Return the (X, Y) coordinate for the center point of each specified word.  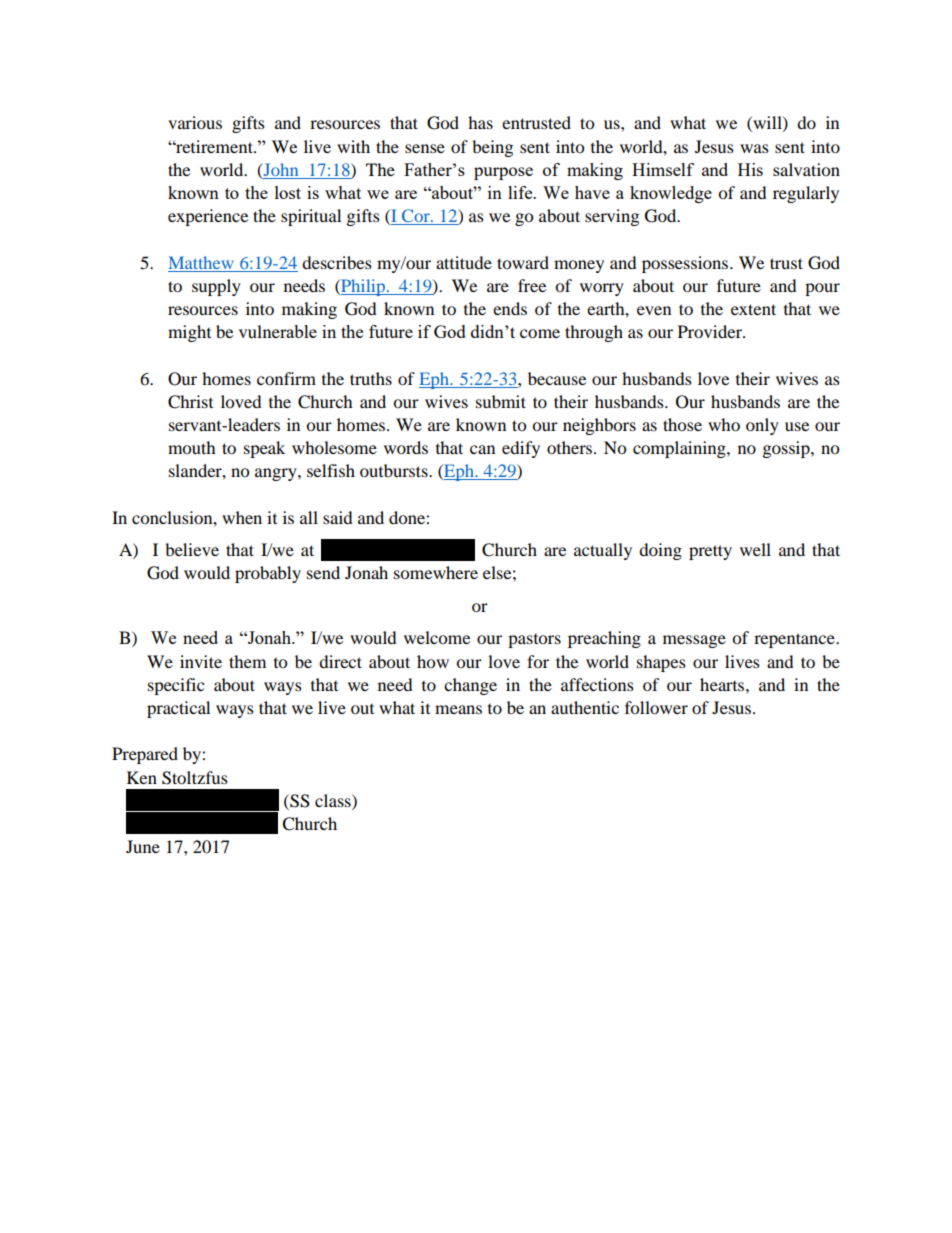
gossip (787, 449)
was (754, 148)
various (195, 122)
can (482, 449)
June (143, 846)
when (242, 517)
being (492, 148)
